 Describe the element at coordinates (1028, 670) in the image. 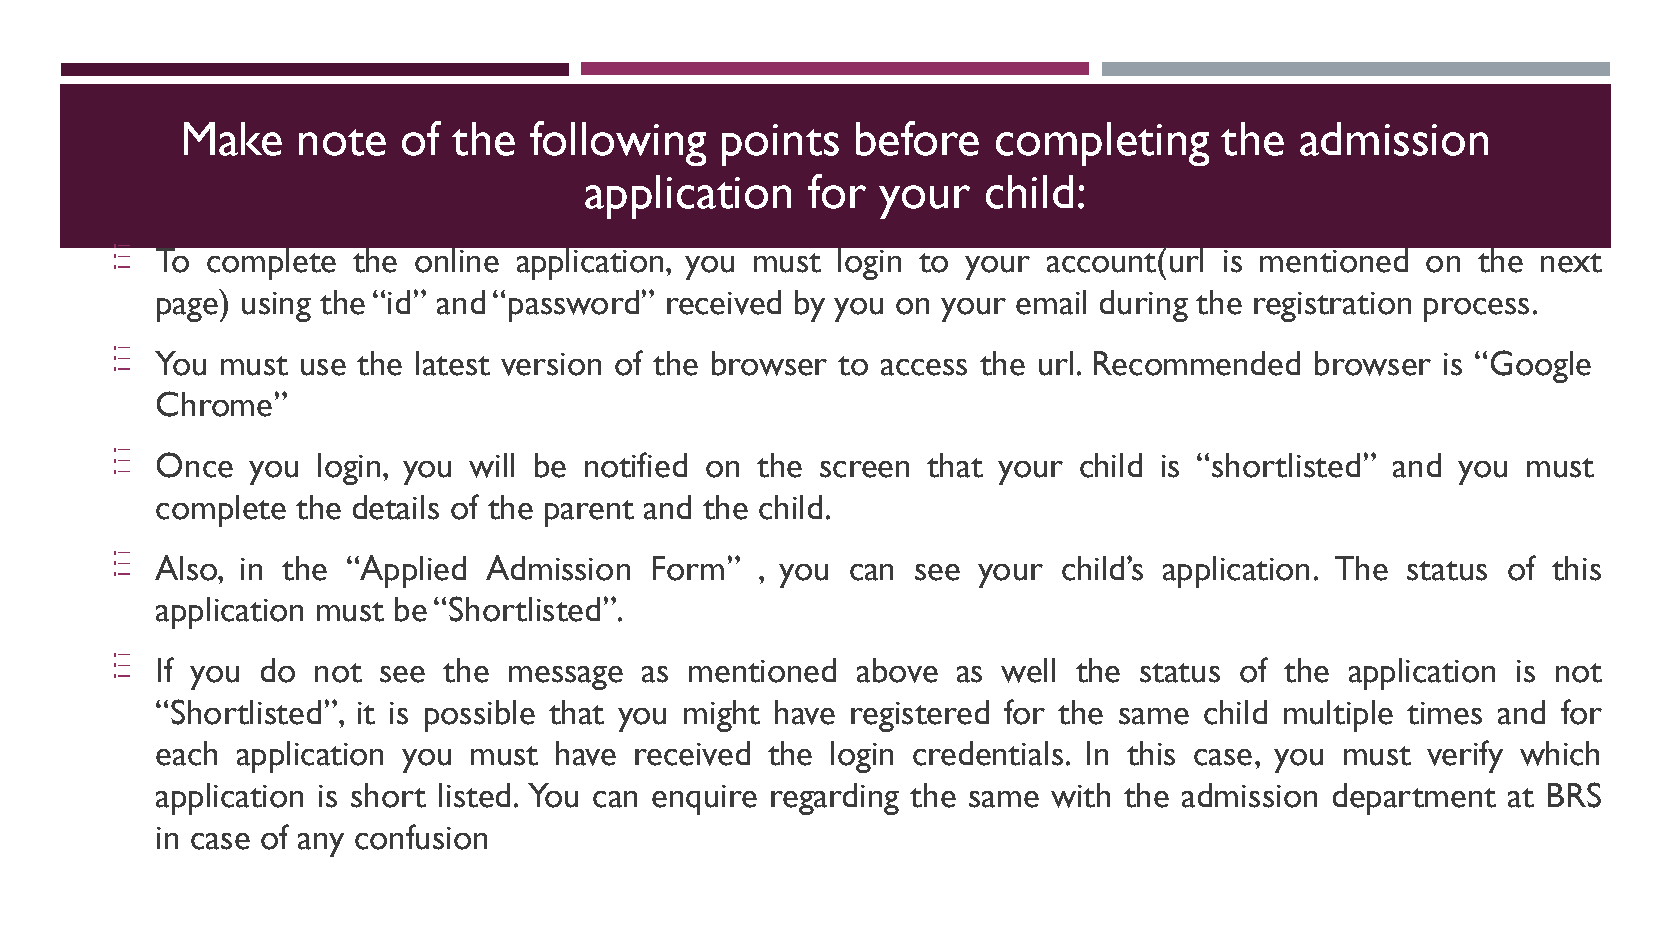

I see `well` at that location.
